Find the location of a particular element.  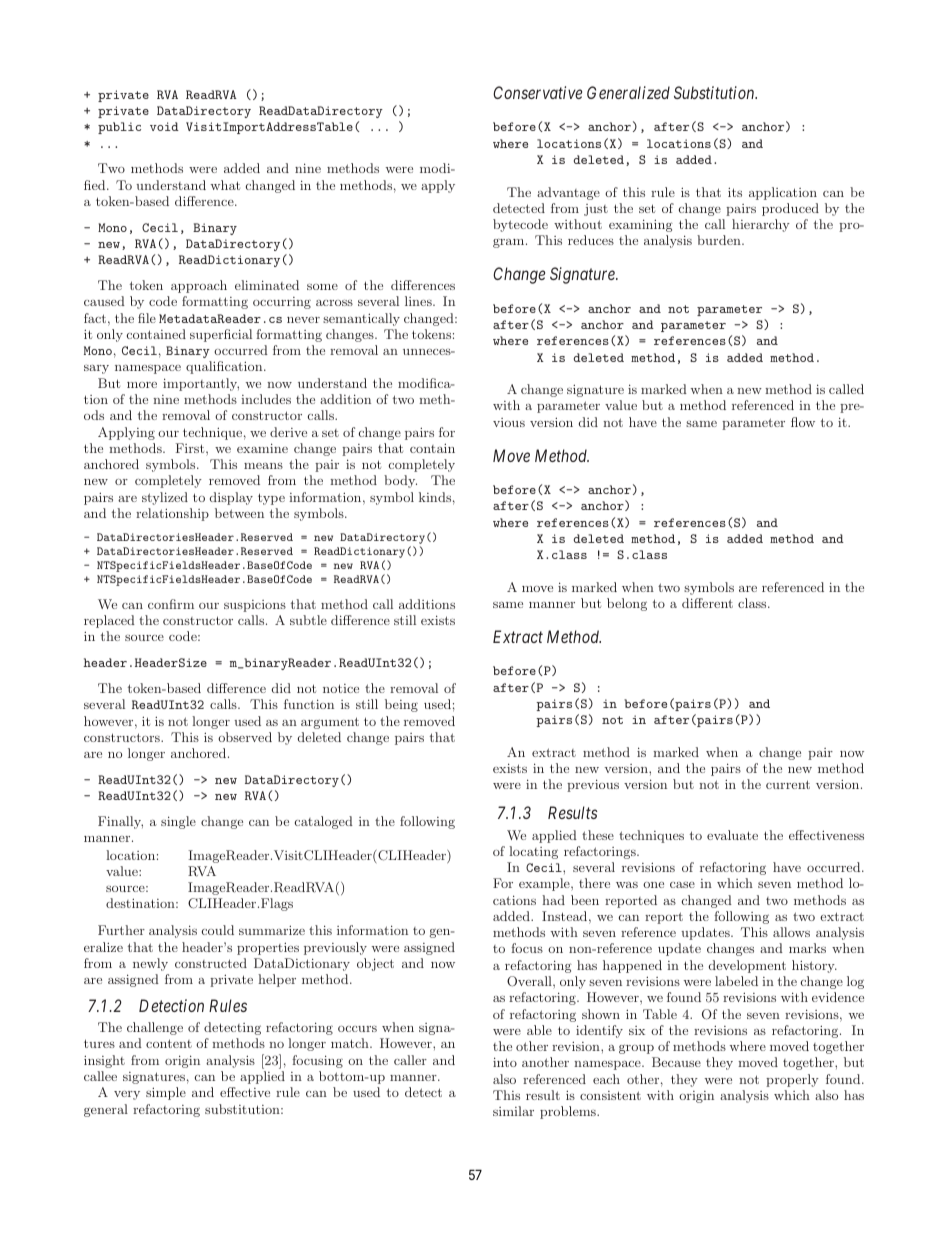

simple is located at coordinates (166, 1093).
